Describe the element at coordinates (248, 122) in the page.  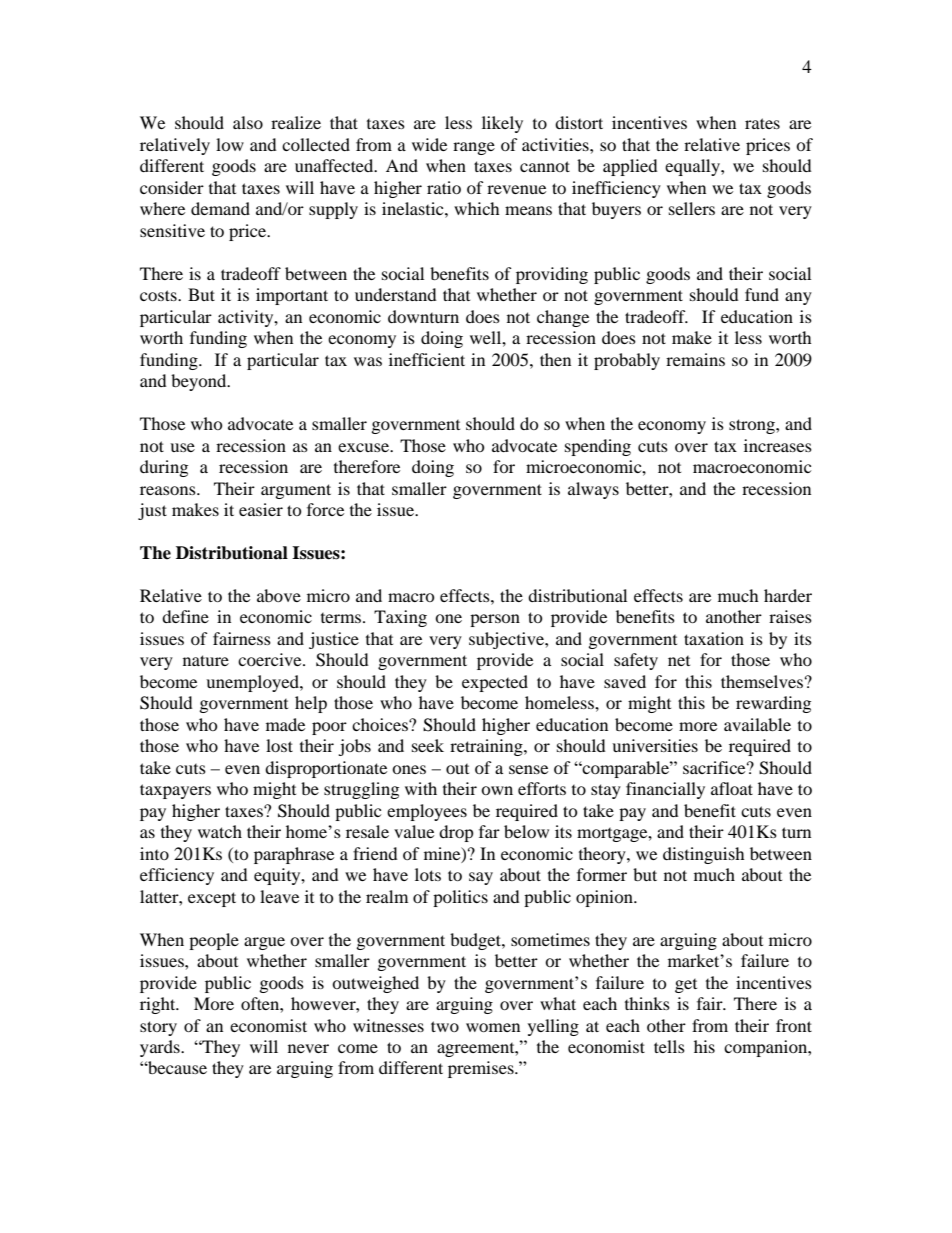
I see `also` at that location.
